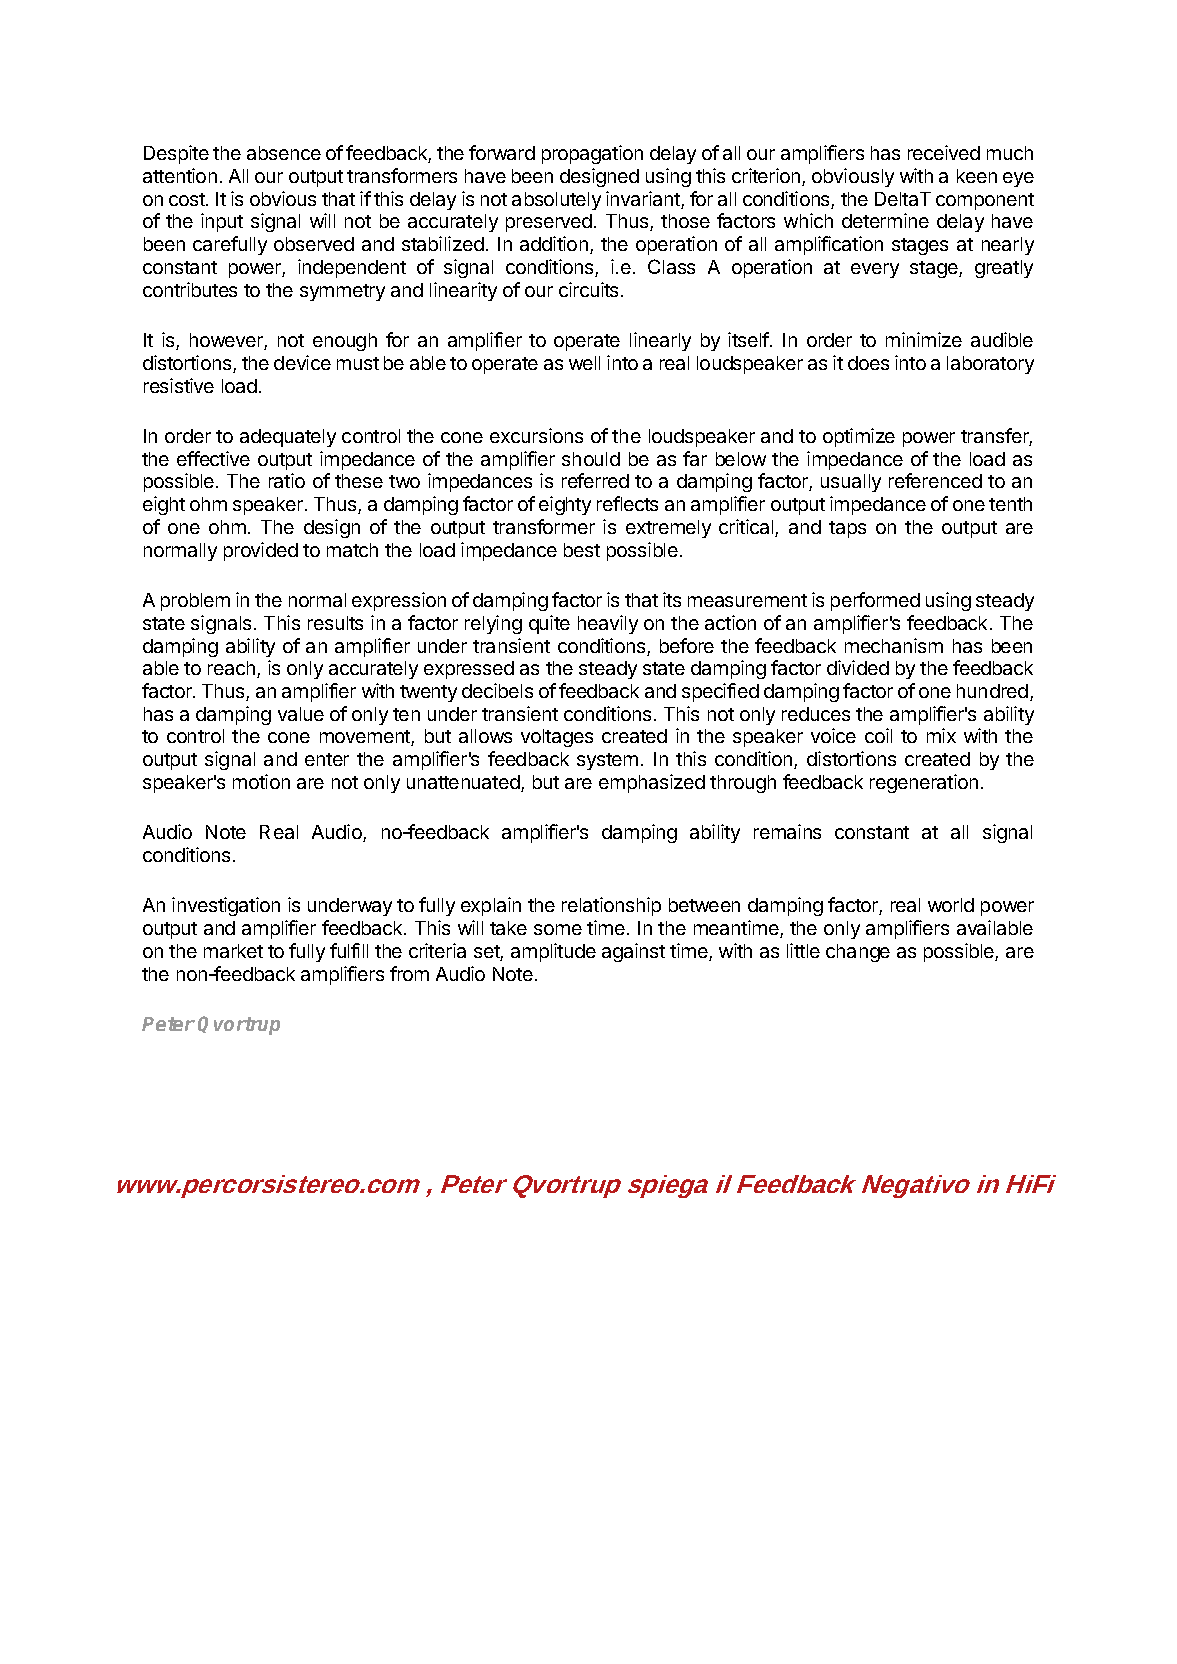 Image resolution: width=1177 pixels, height=1664 pixels. Describe the element at coordinates (944, 152) in the screenshot. I see `received` at that location.
